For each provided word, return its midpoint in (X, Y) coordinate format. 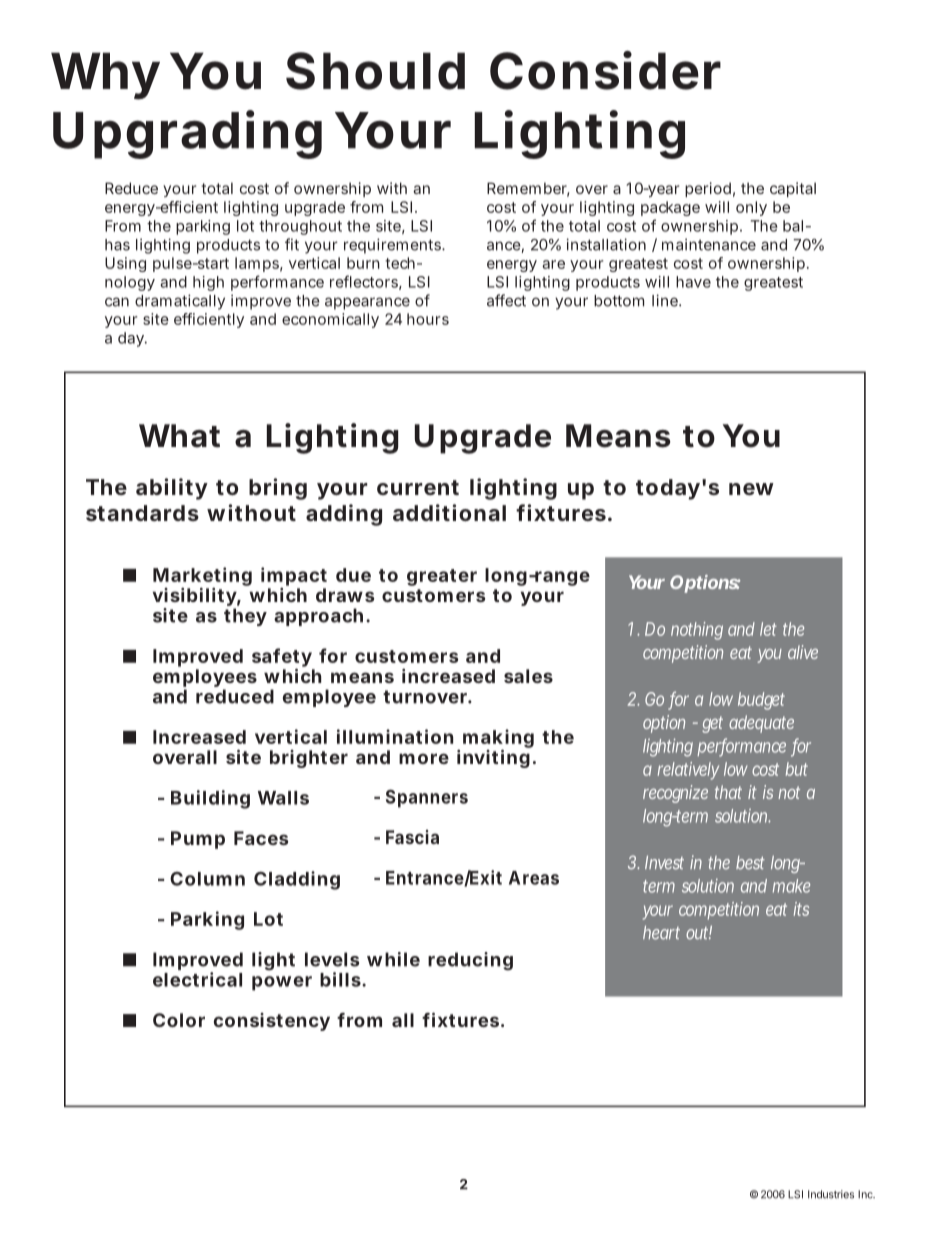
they (245, 617)
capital (793, 189)
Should (375, 71)
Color (179, 1020)
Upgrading (187, 134)
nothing (697, 631)
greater (442, 577)
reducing (470, 961)
